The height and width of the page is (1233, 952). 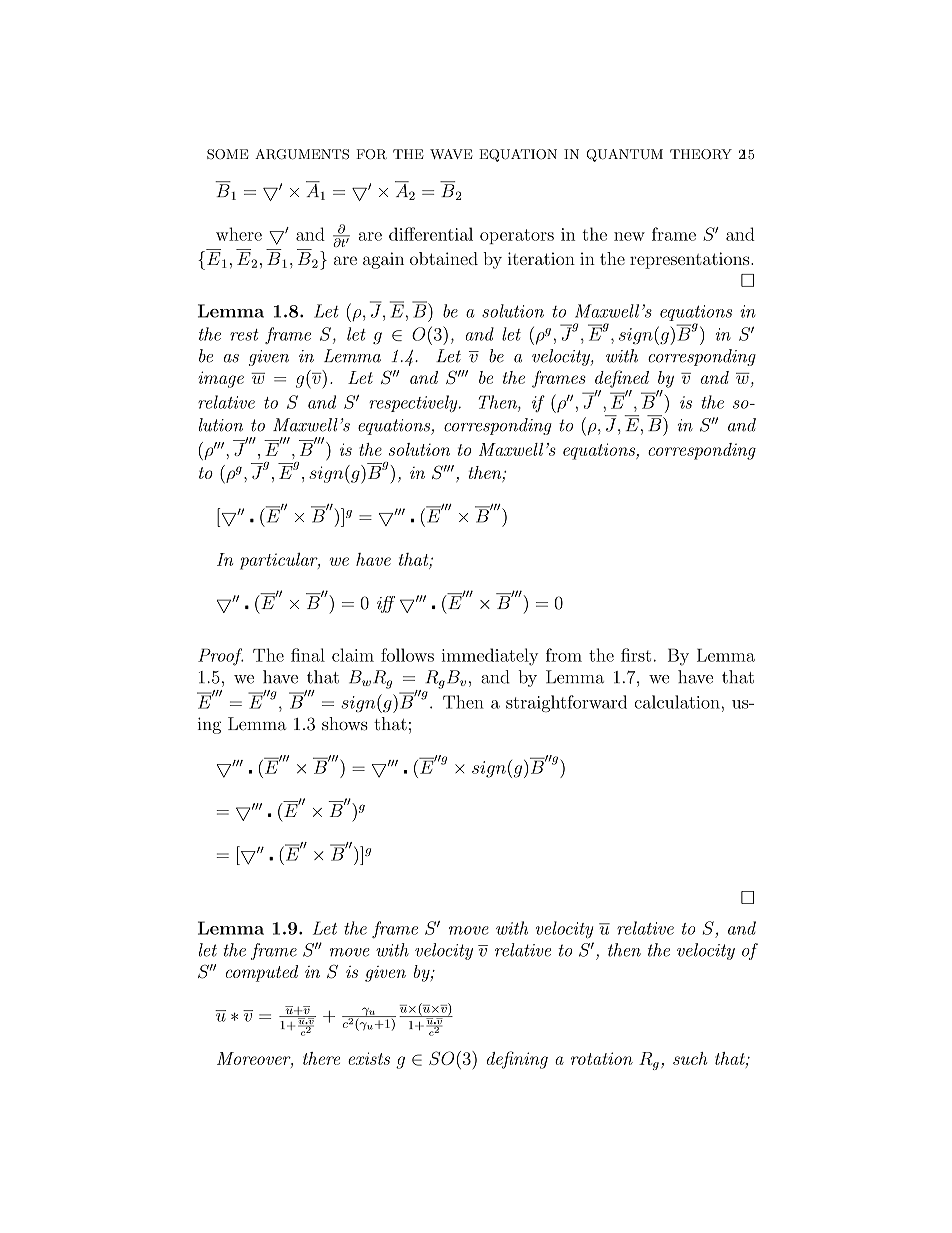 I want to click on calculation, so click(x=678, y=702).
